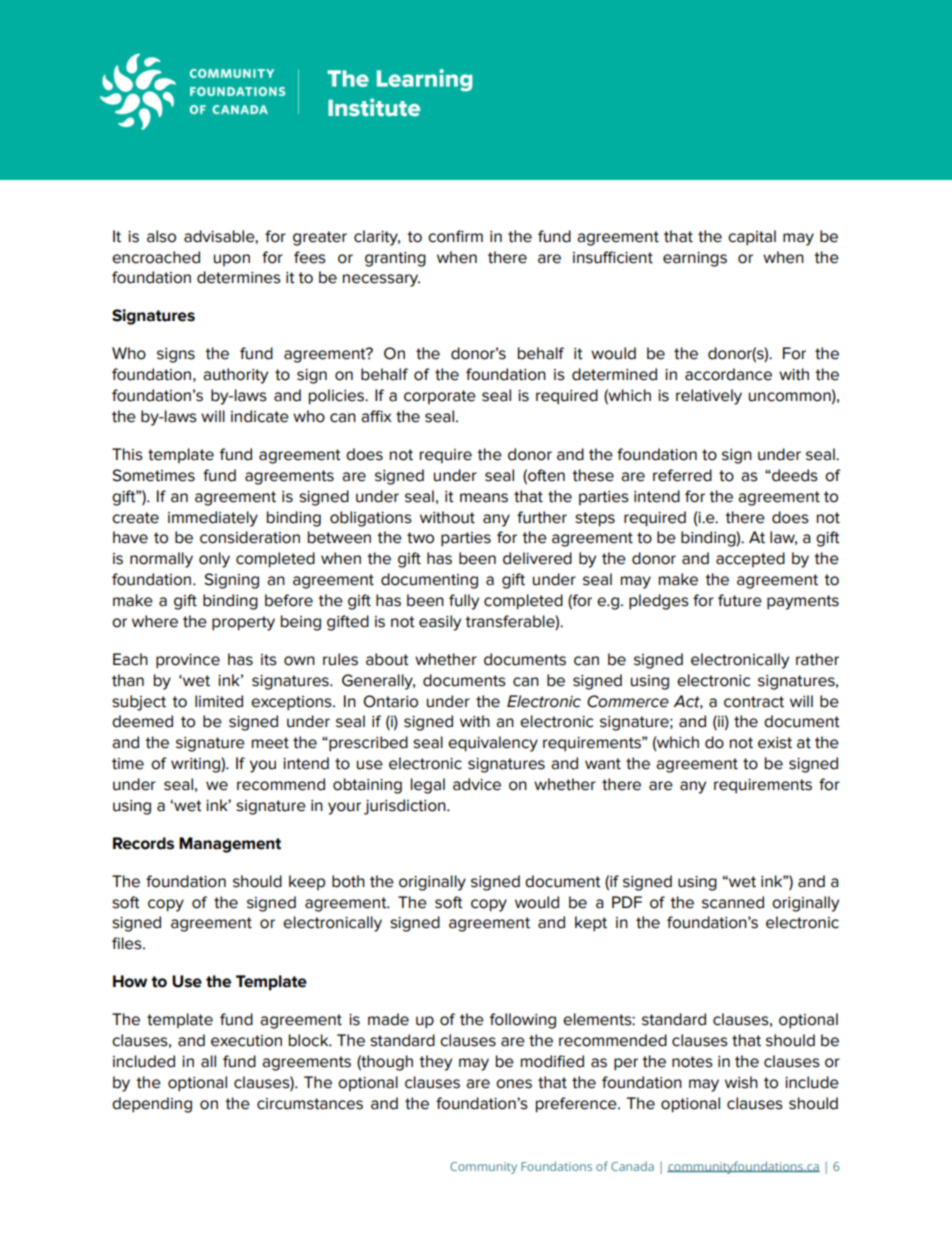 The width and height of the document is (952, 1233). I want to click on exist, so click(775, 743).
